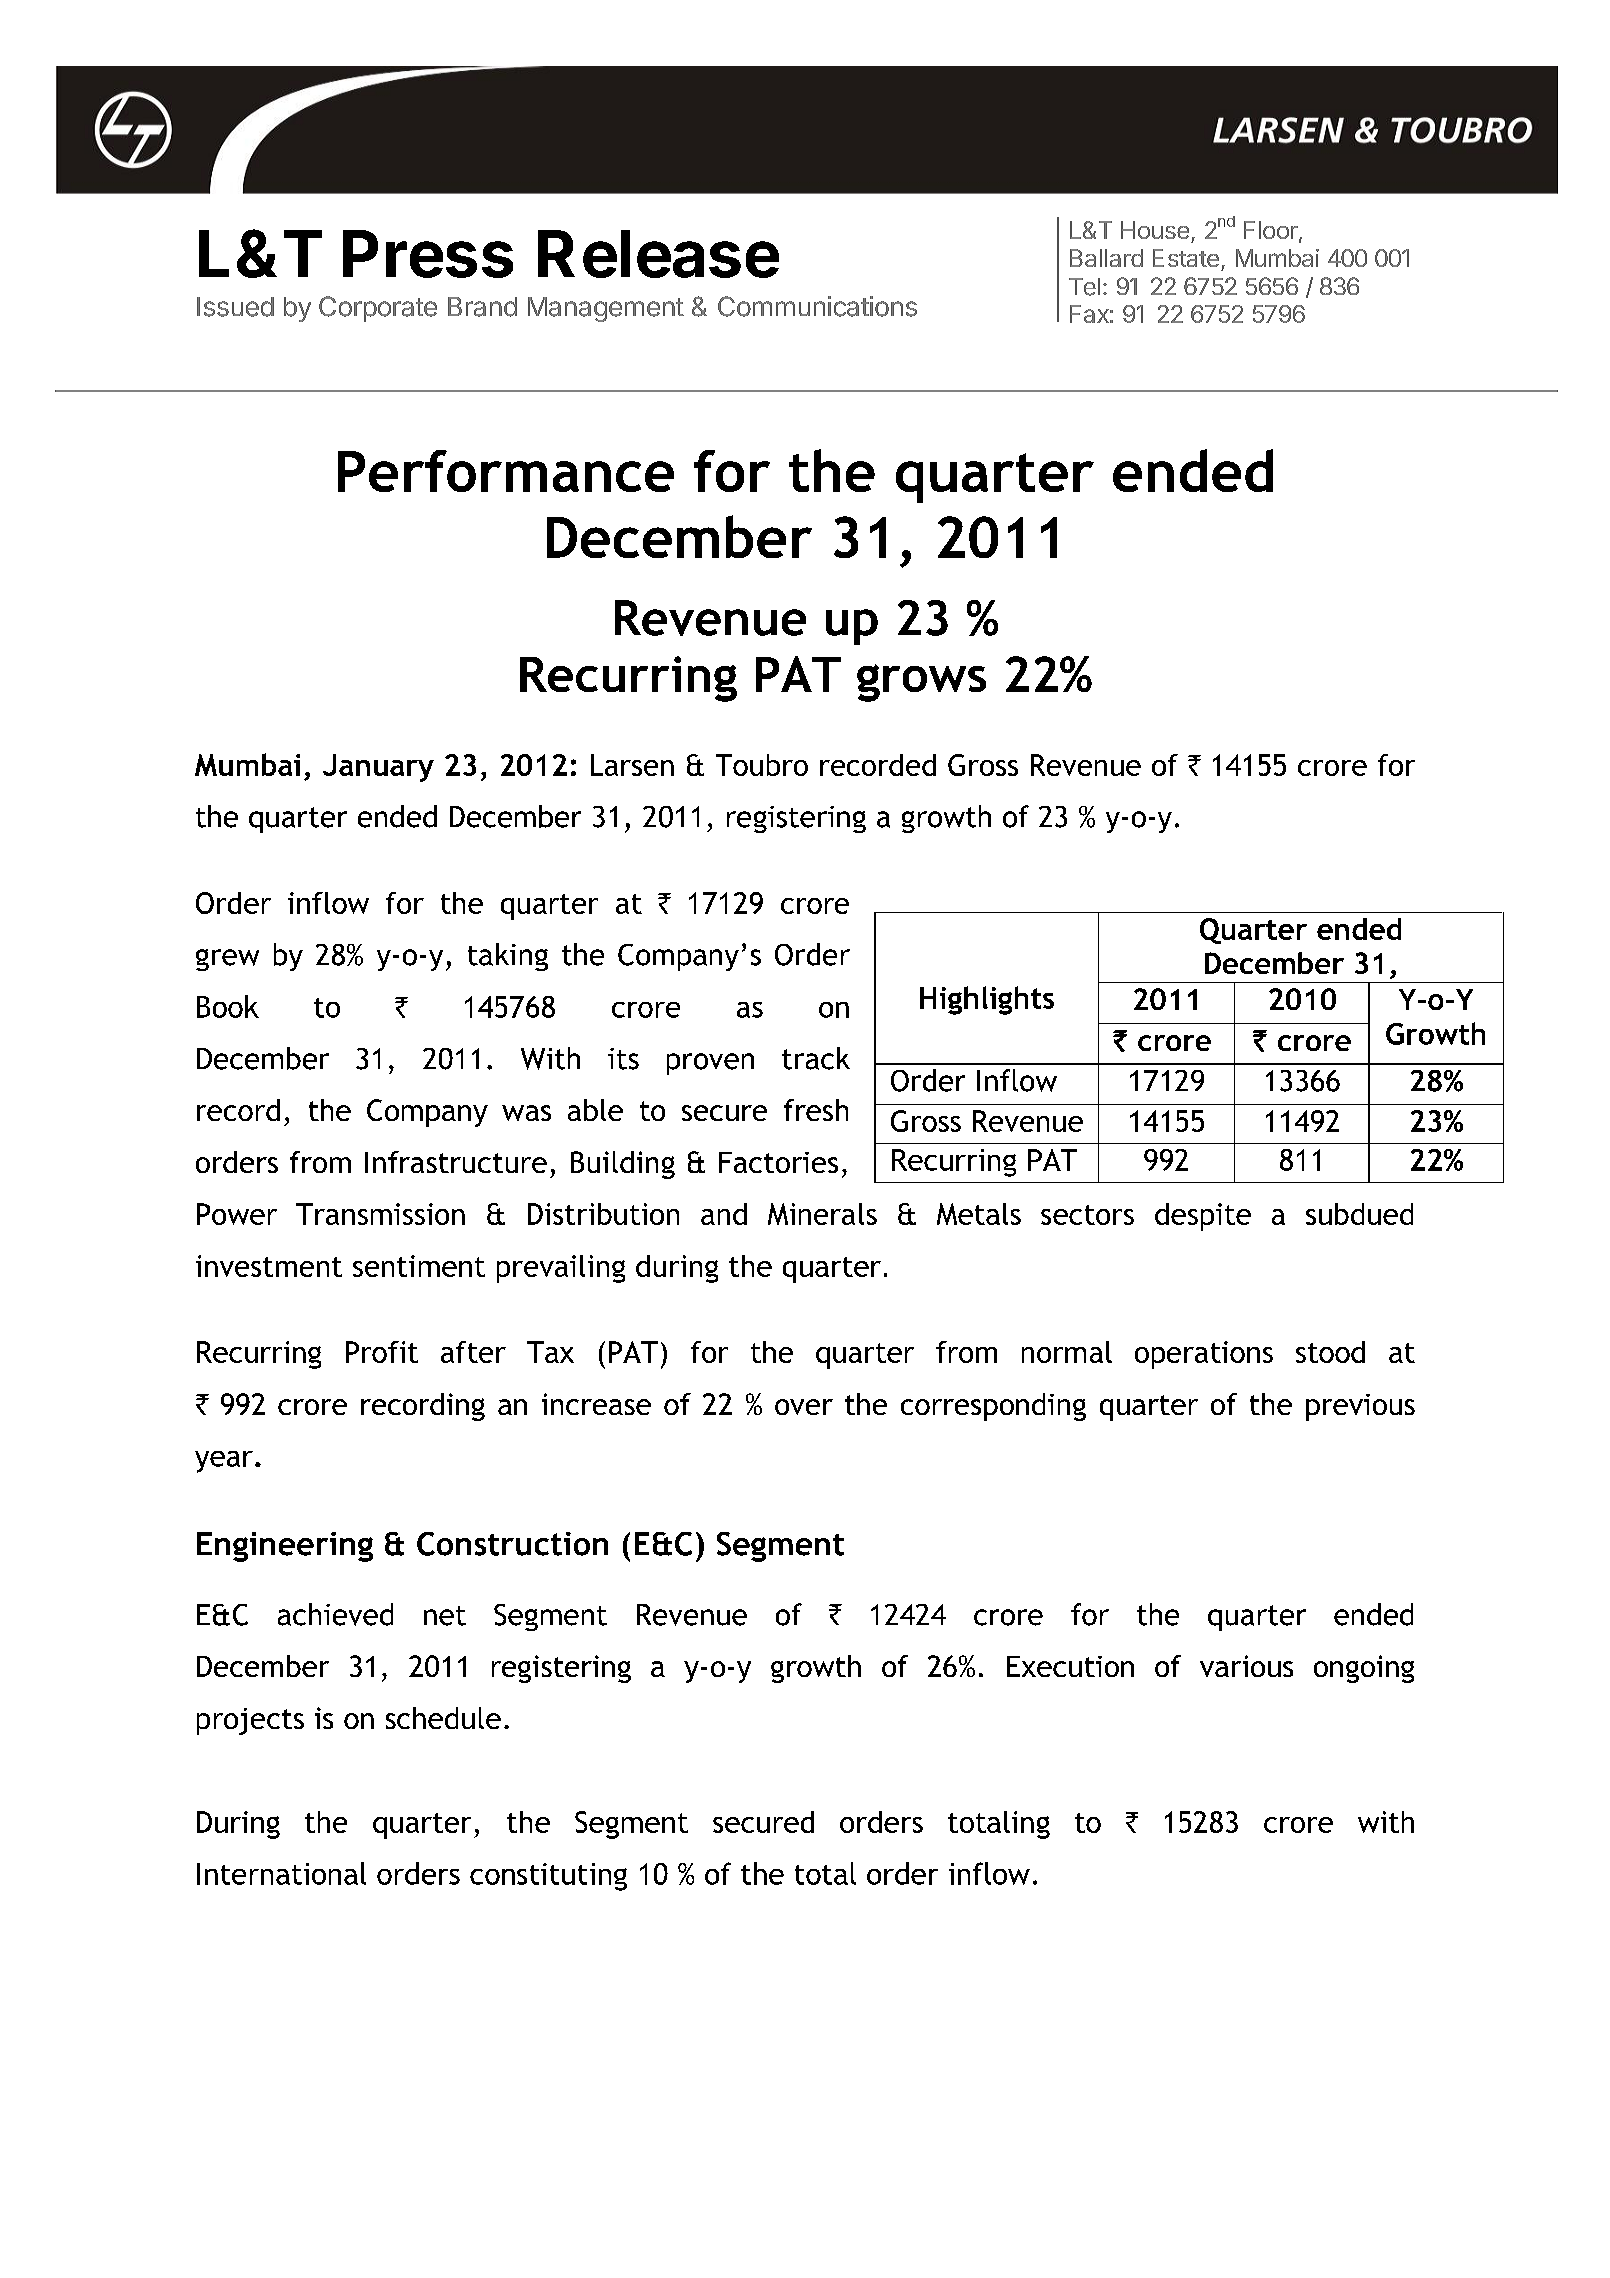  What do you see at coordinates (281, 1873) in the screenshot?
I see `International` at bounding box center [281, 1873].
